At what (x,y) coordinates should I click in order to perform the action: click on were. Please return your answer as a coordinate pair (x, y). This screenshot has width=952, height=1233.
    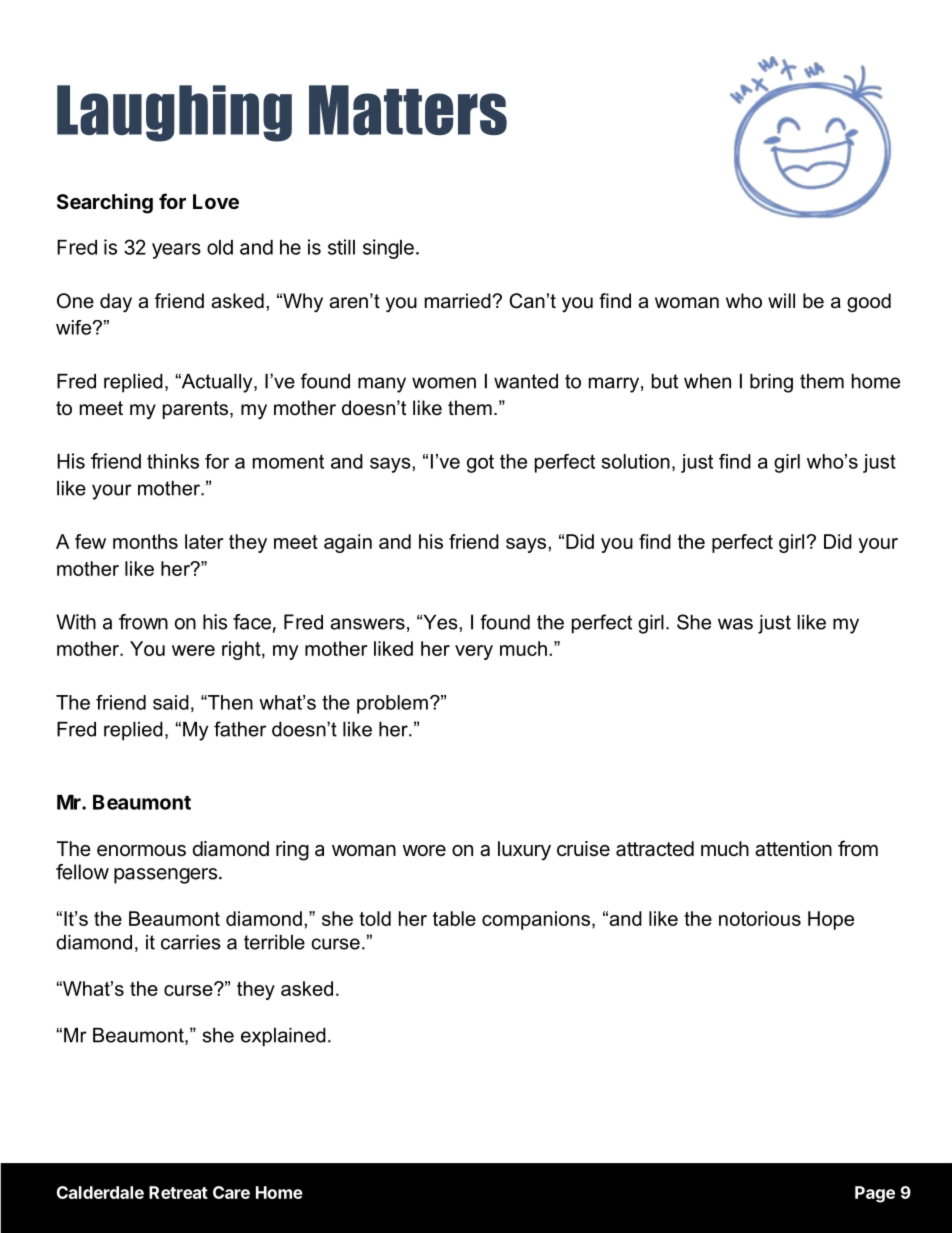
    Looking at the image, I should click on (193, 650).
